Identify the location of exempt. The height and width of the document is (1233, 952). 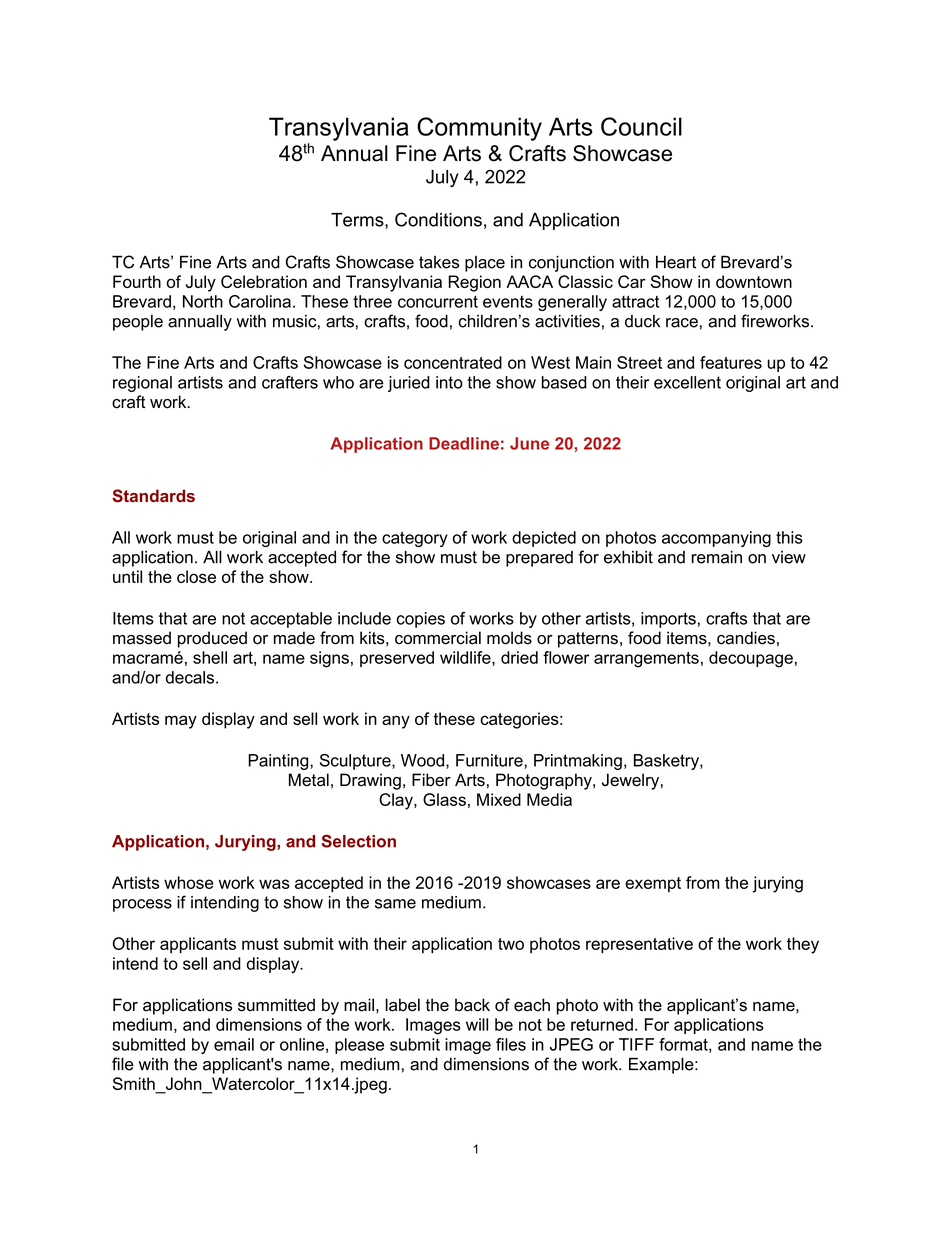
(653, 884).
